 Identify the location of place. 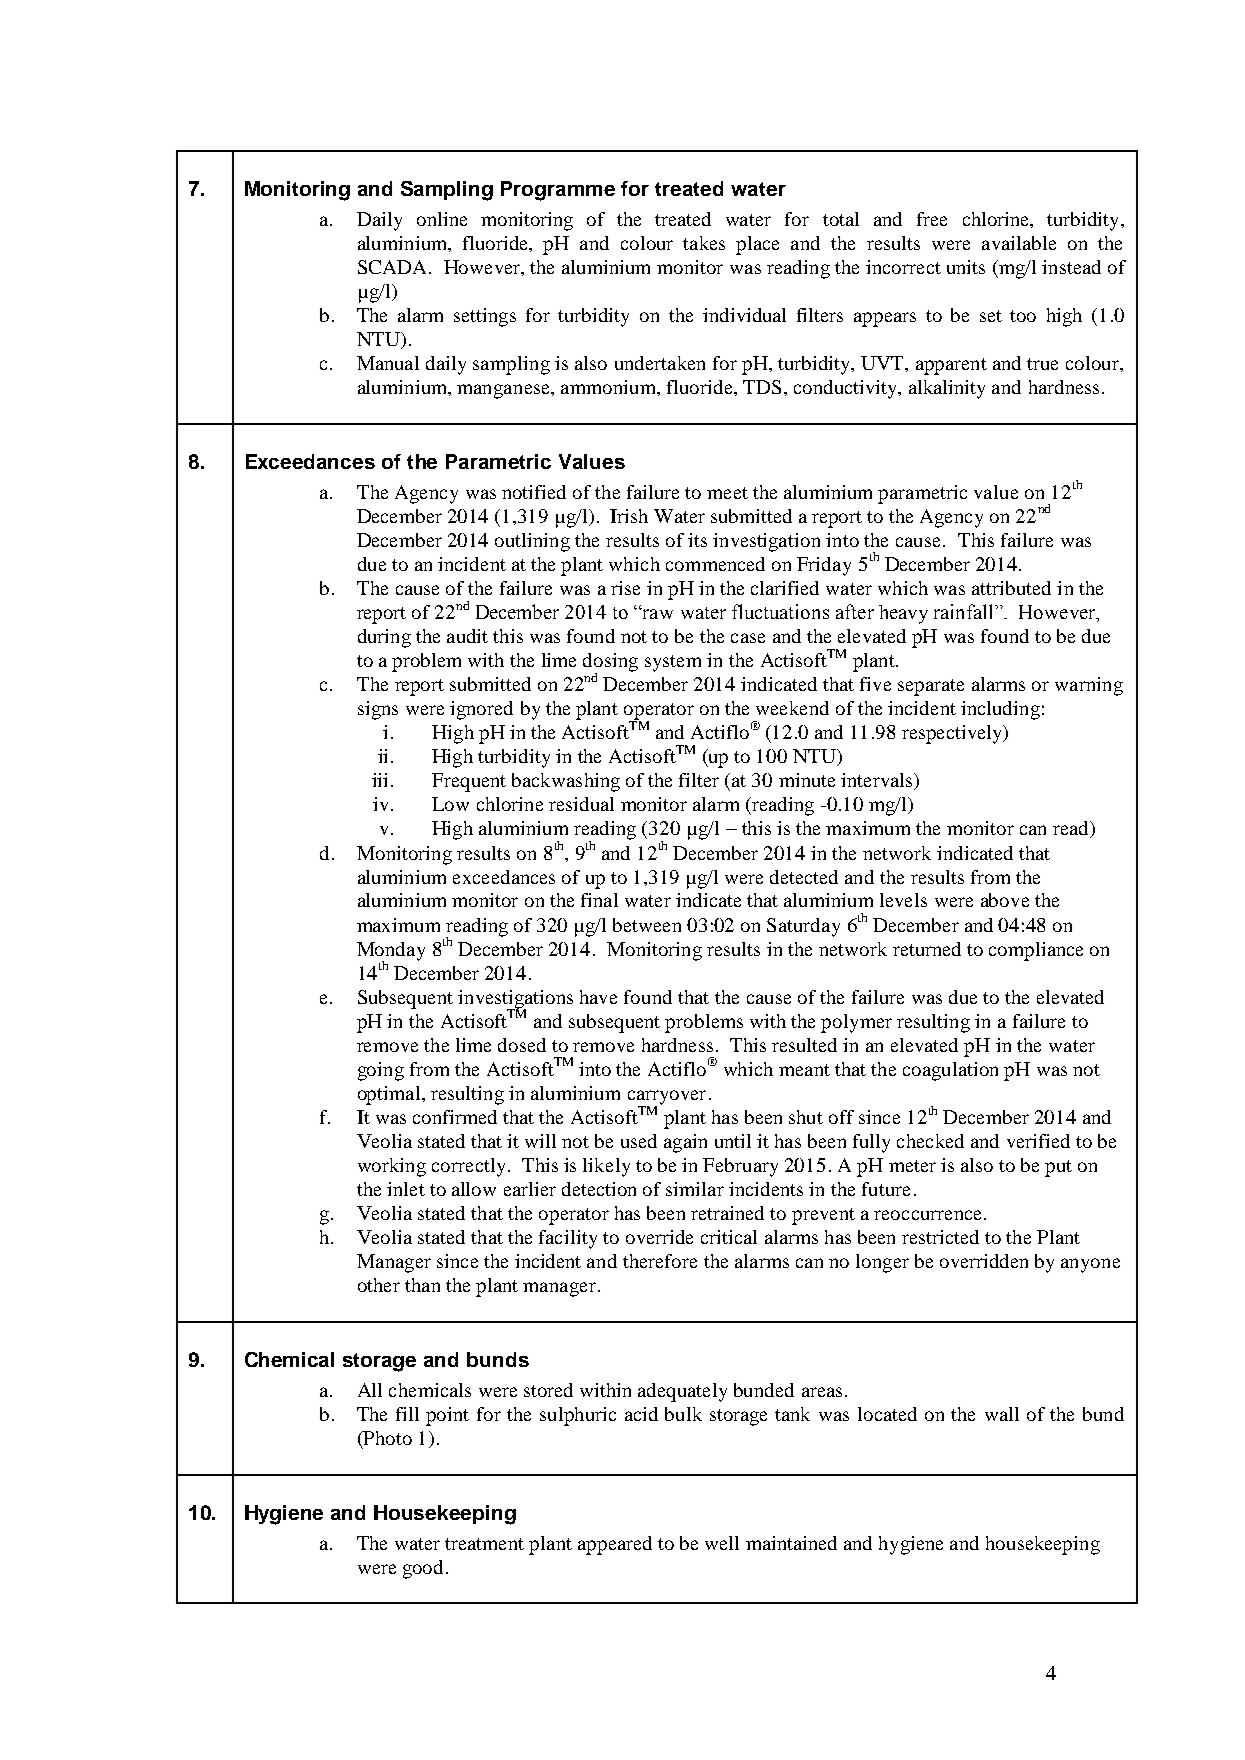
(757, 245).
